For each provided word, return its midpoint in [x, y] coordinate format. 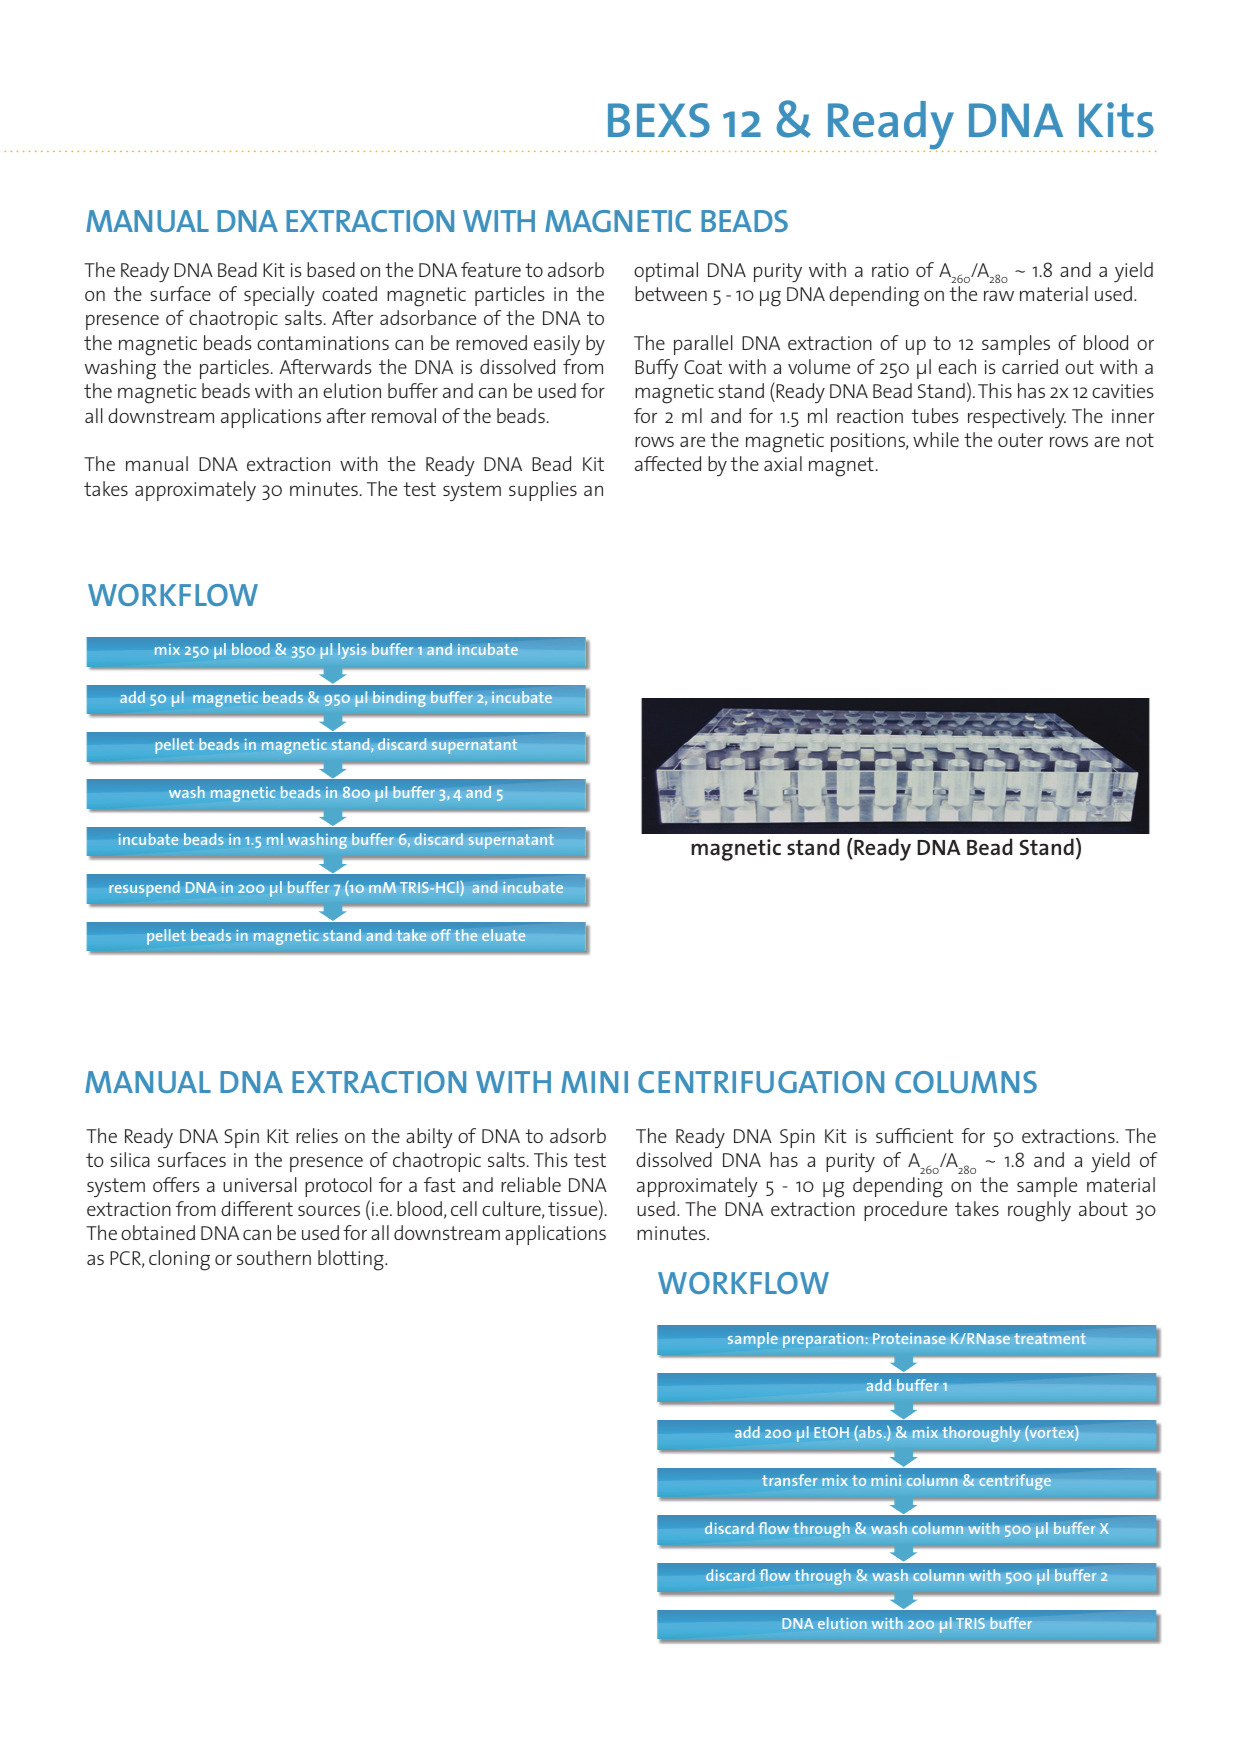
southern [274, 1257]
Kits [1116, 120]
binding [399, 699]
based [331, 269]
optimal [666, 272]
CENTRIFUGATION [761, 1082]
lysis [352, 651]
